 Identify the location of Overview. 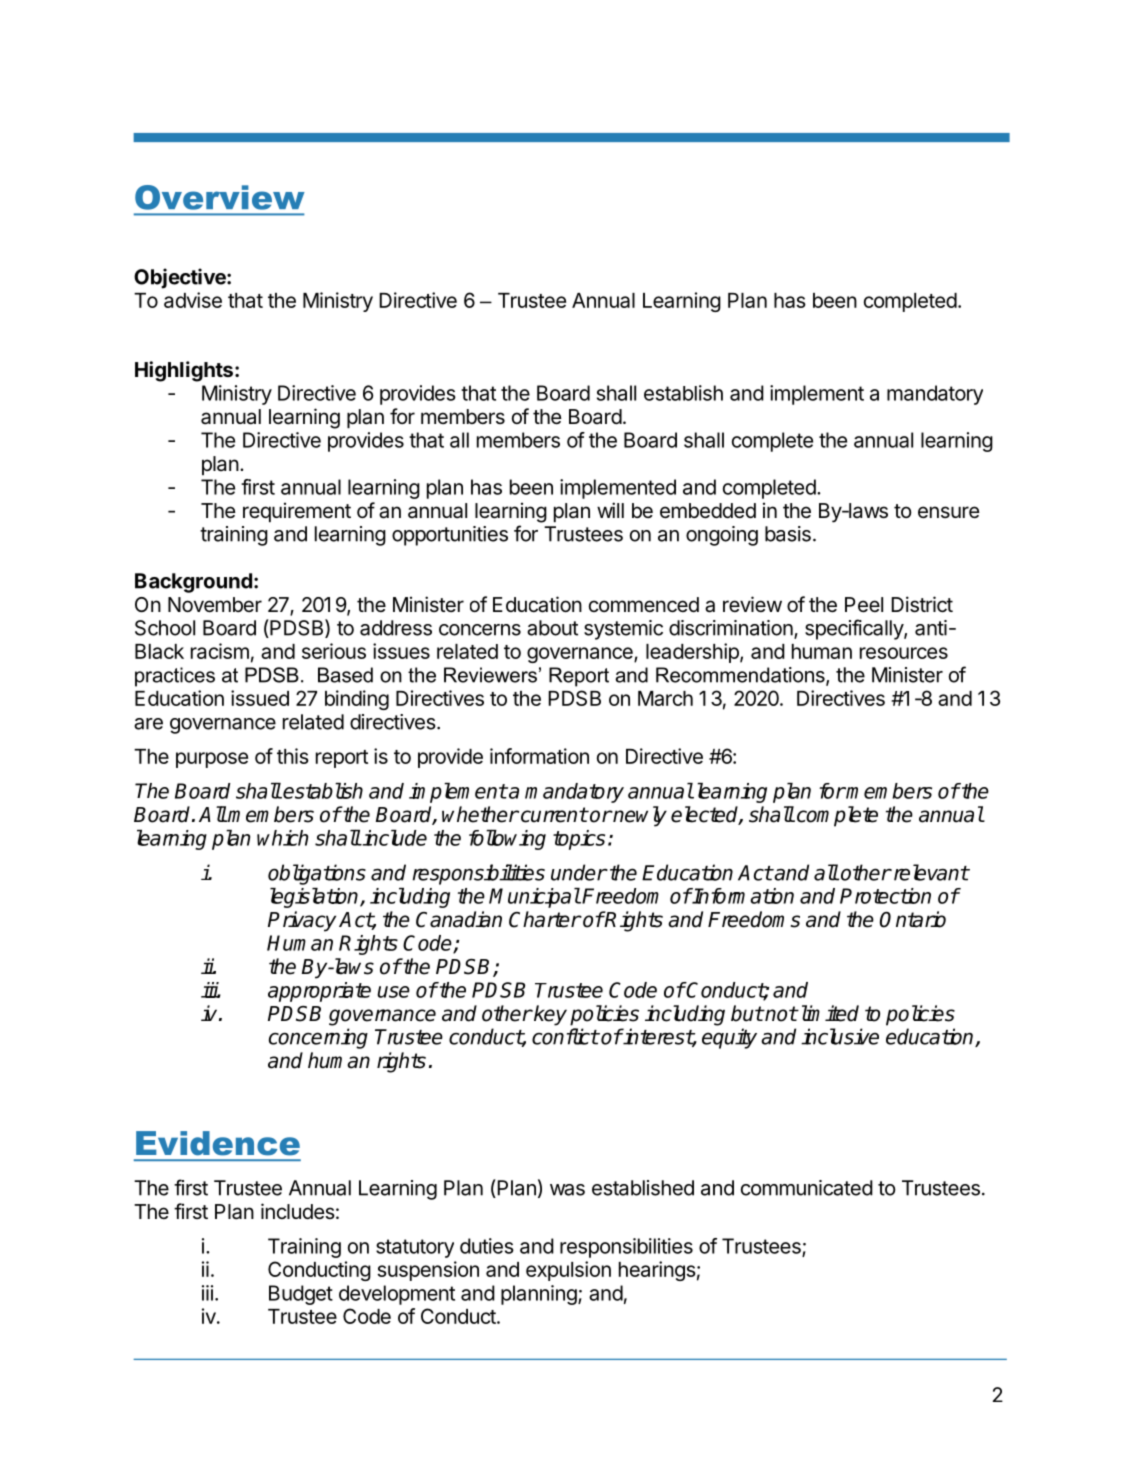
(220, 197).
